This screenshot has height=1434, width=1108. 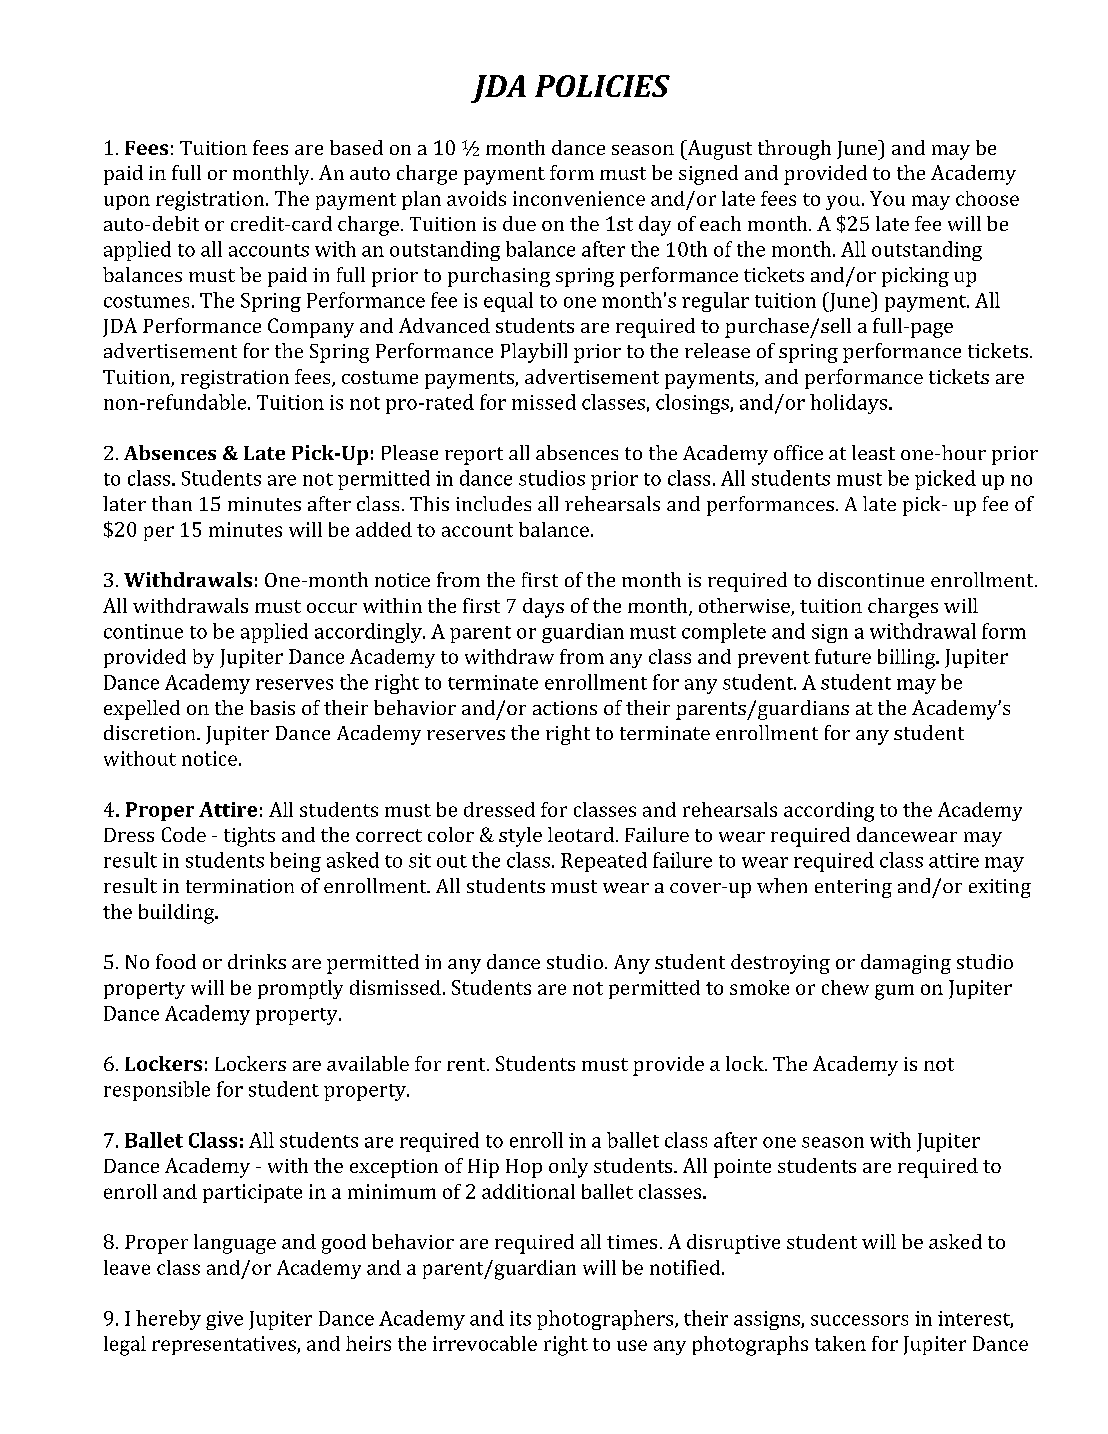 What do you see at coordinates (224, 1320) in the screenshot?
I see `give` at bounding box center [224, 1320].
